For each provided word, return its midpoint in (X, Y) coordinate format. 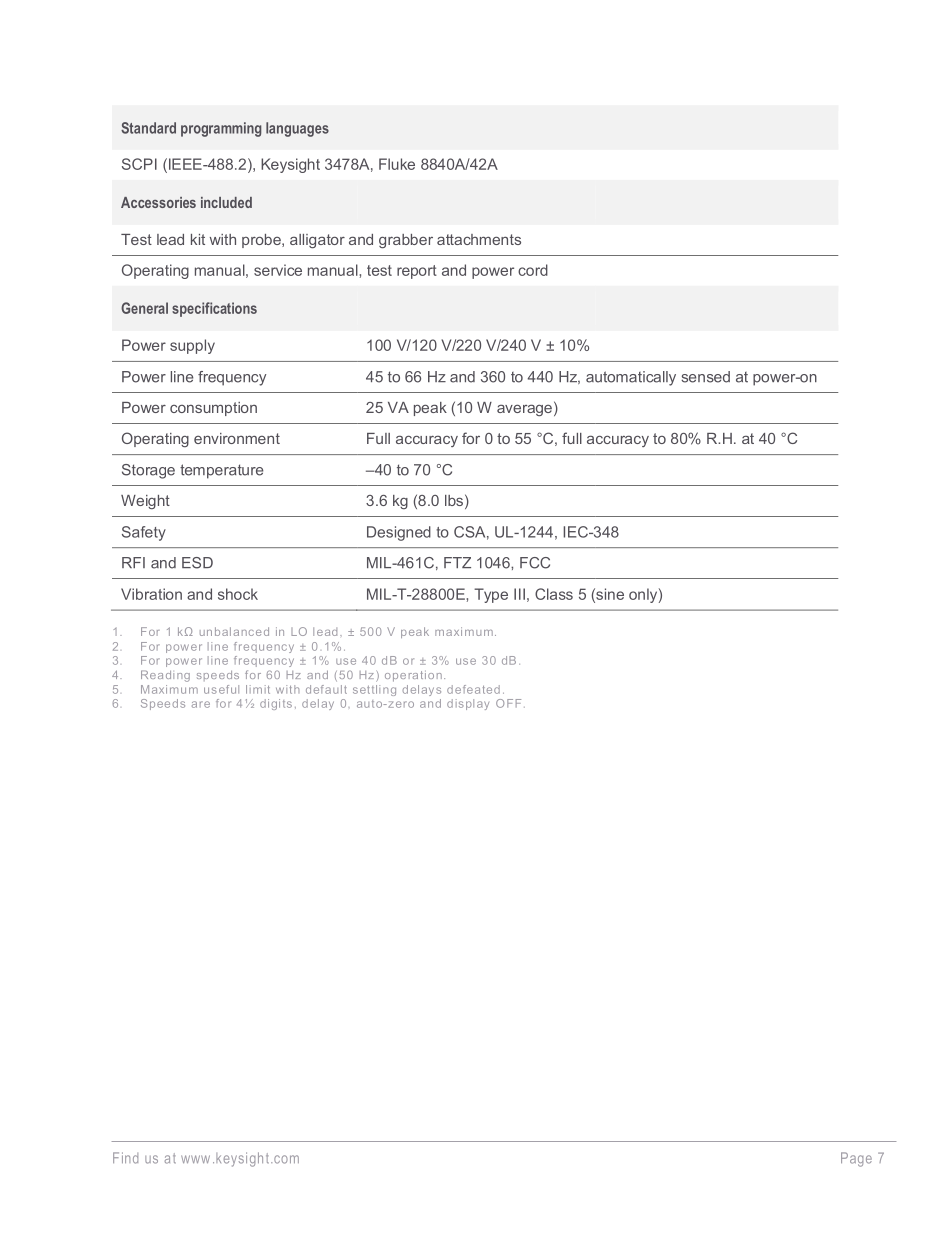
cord (533, 270)
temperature (221, 471)
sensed (705, 377)
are (201, 704)
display (468, 704)
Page (856, 1159)
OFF (508, 703)
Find (125, 1158)
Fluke (397, 164)
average (524, 410)
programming (221, 129)
